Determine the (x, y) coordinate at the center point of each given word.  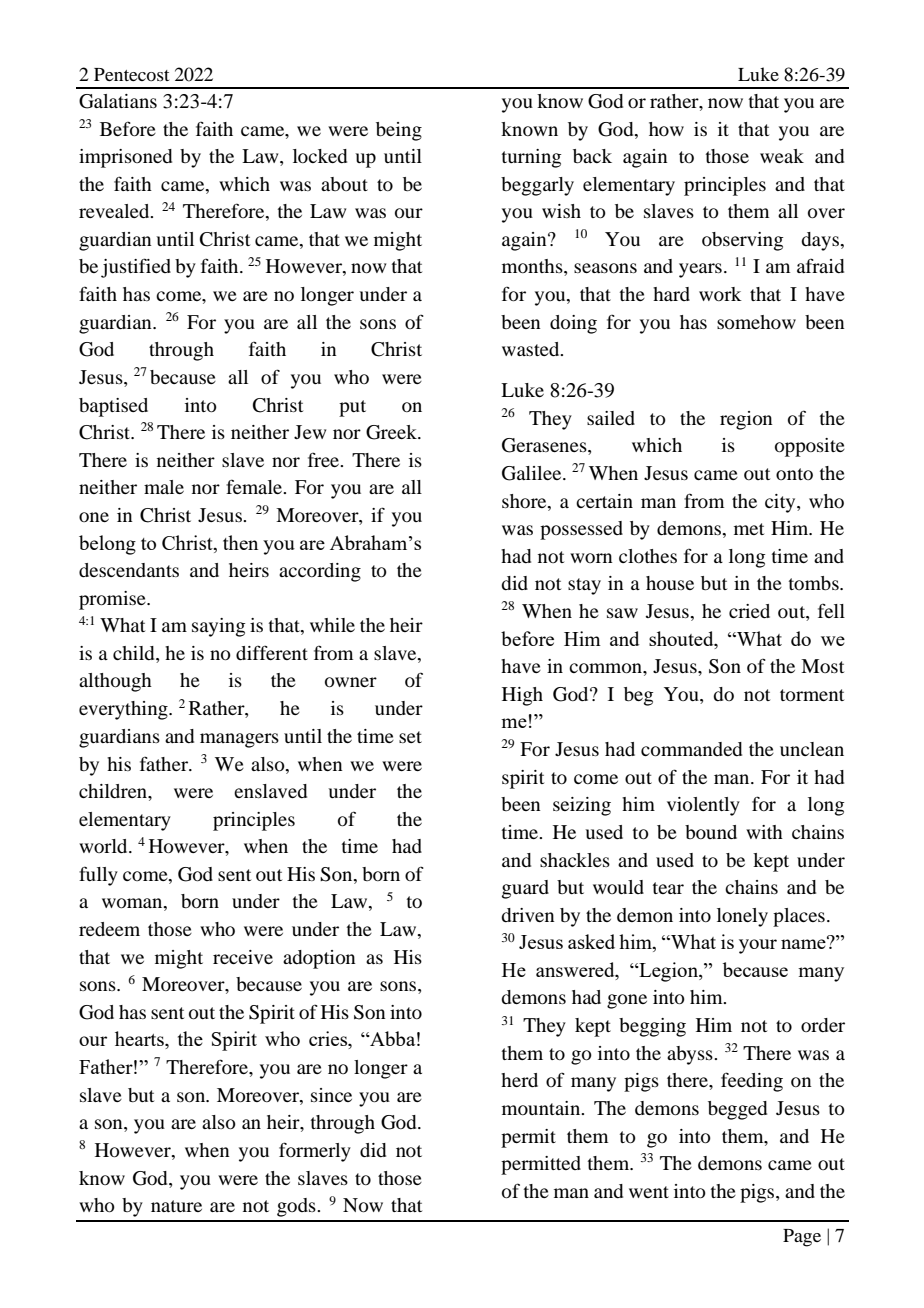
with (764, 832)
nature (176, 1206)
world (104, 846)
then (240, 542)
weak (782, 156)
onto (794, 474)
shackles (575, 860)
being (399, 131)
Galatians (118, 101)
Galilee (533, 473)
